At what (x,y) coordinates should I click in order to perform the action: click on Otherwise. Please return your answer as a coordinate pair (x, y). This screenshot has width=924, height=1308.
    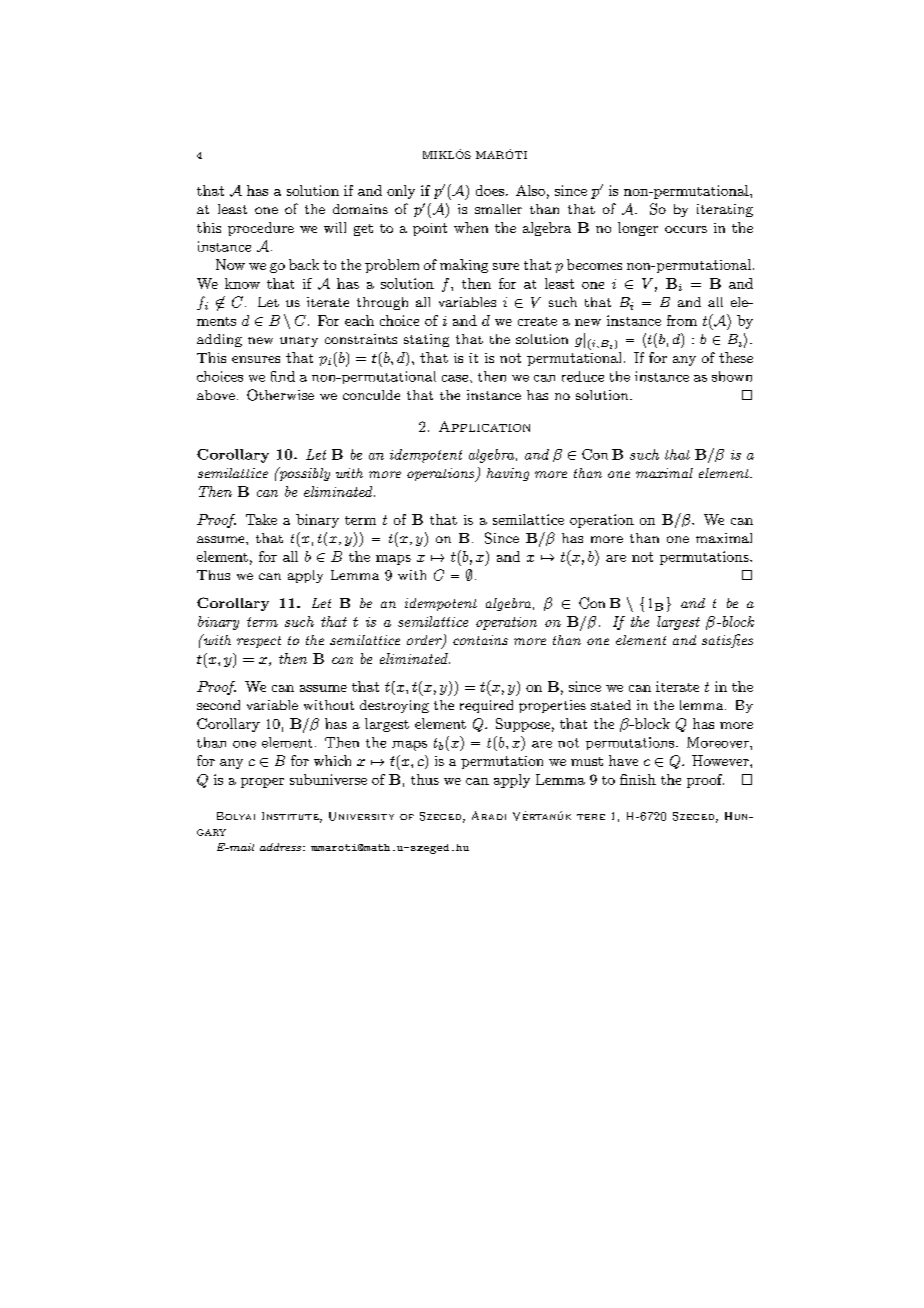
    Looking at the image, I should click on (280, 395).
